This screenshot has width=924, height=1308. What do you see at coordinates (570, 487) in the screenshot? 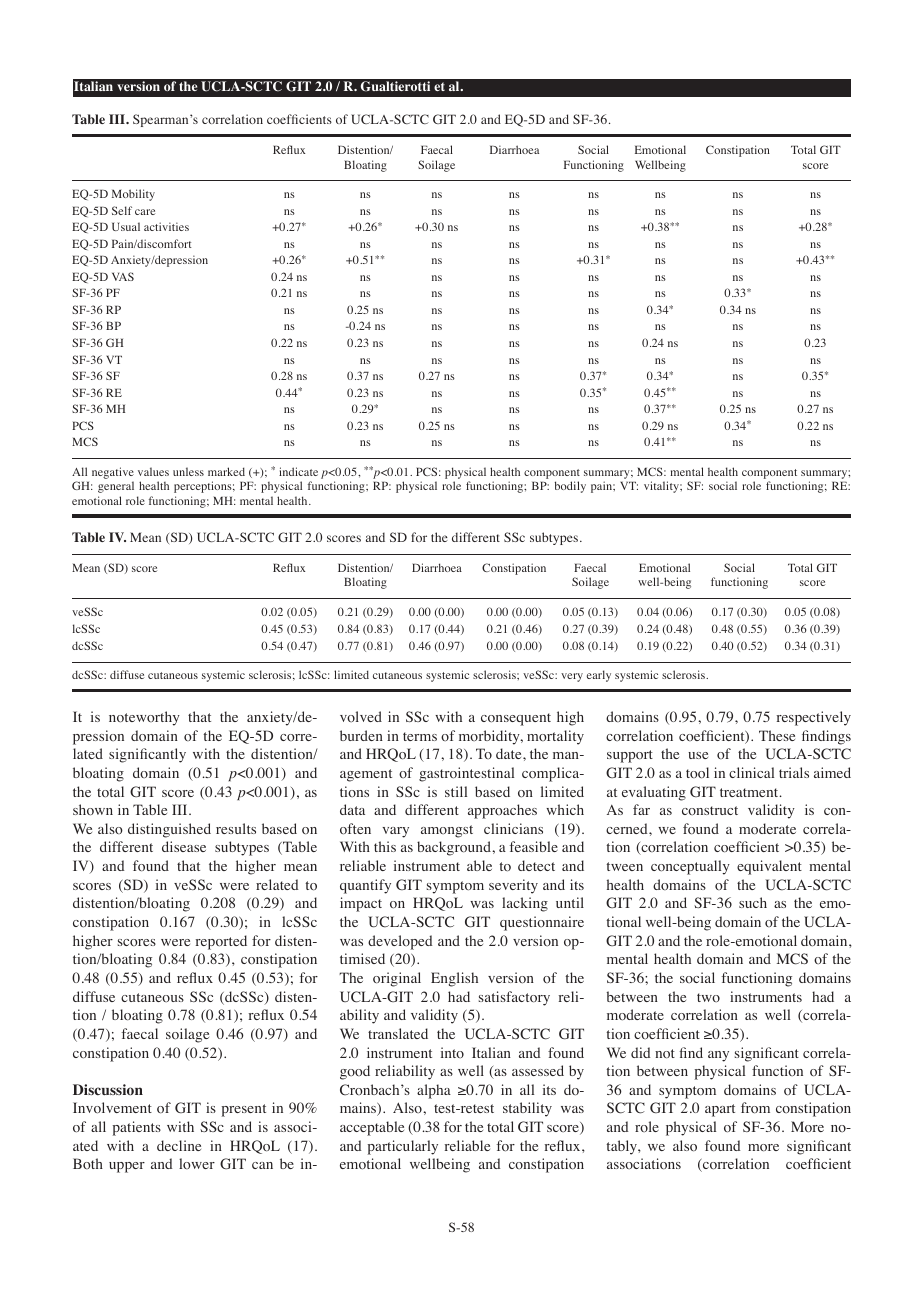
I see `bodily` at bounding box center [570, 487].
